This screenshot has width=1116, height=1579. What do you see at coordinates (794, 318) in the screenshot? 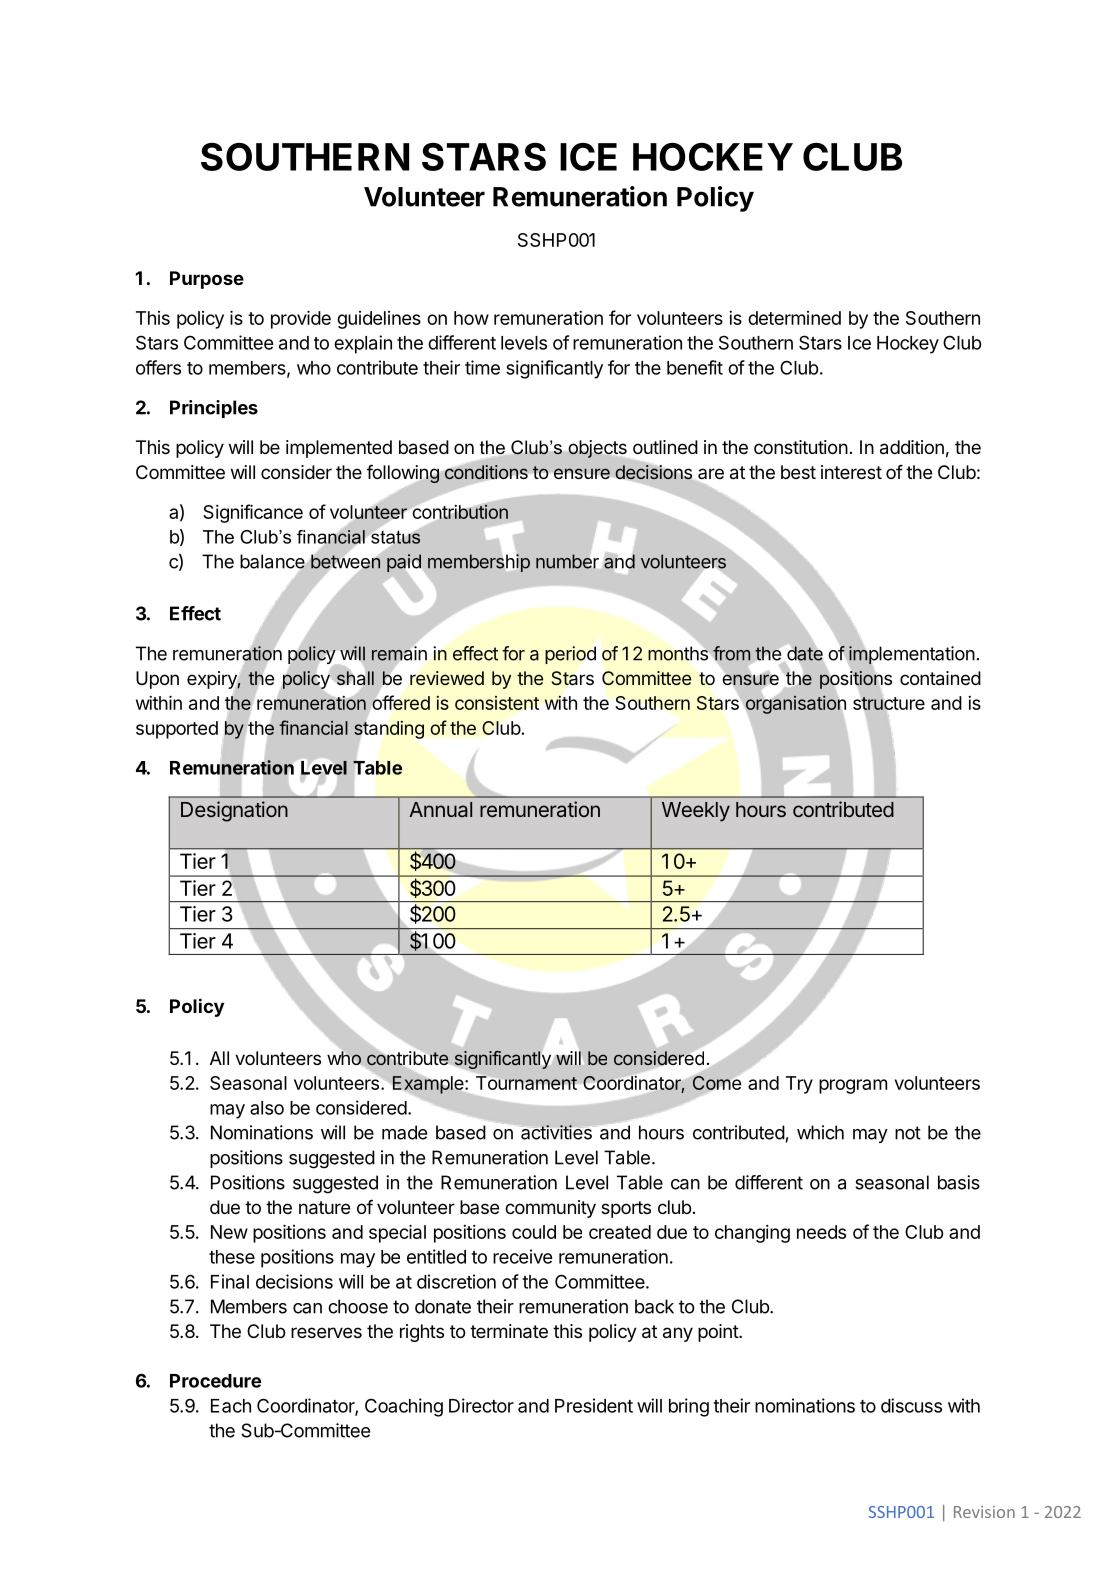
I see `determined` at bounding box center [794, 318].
